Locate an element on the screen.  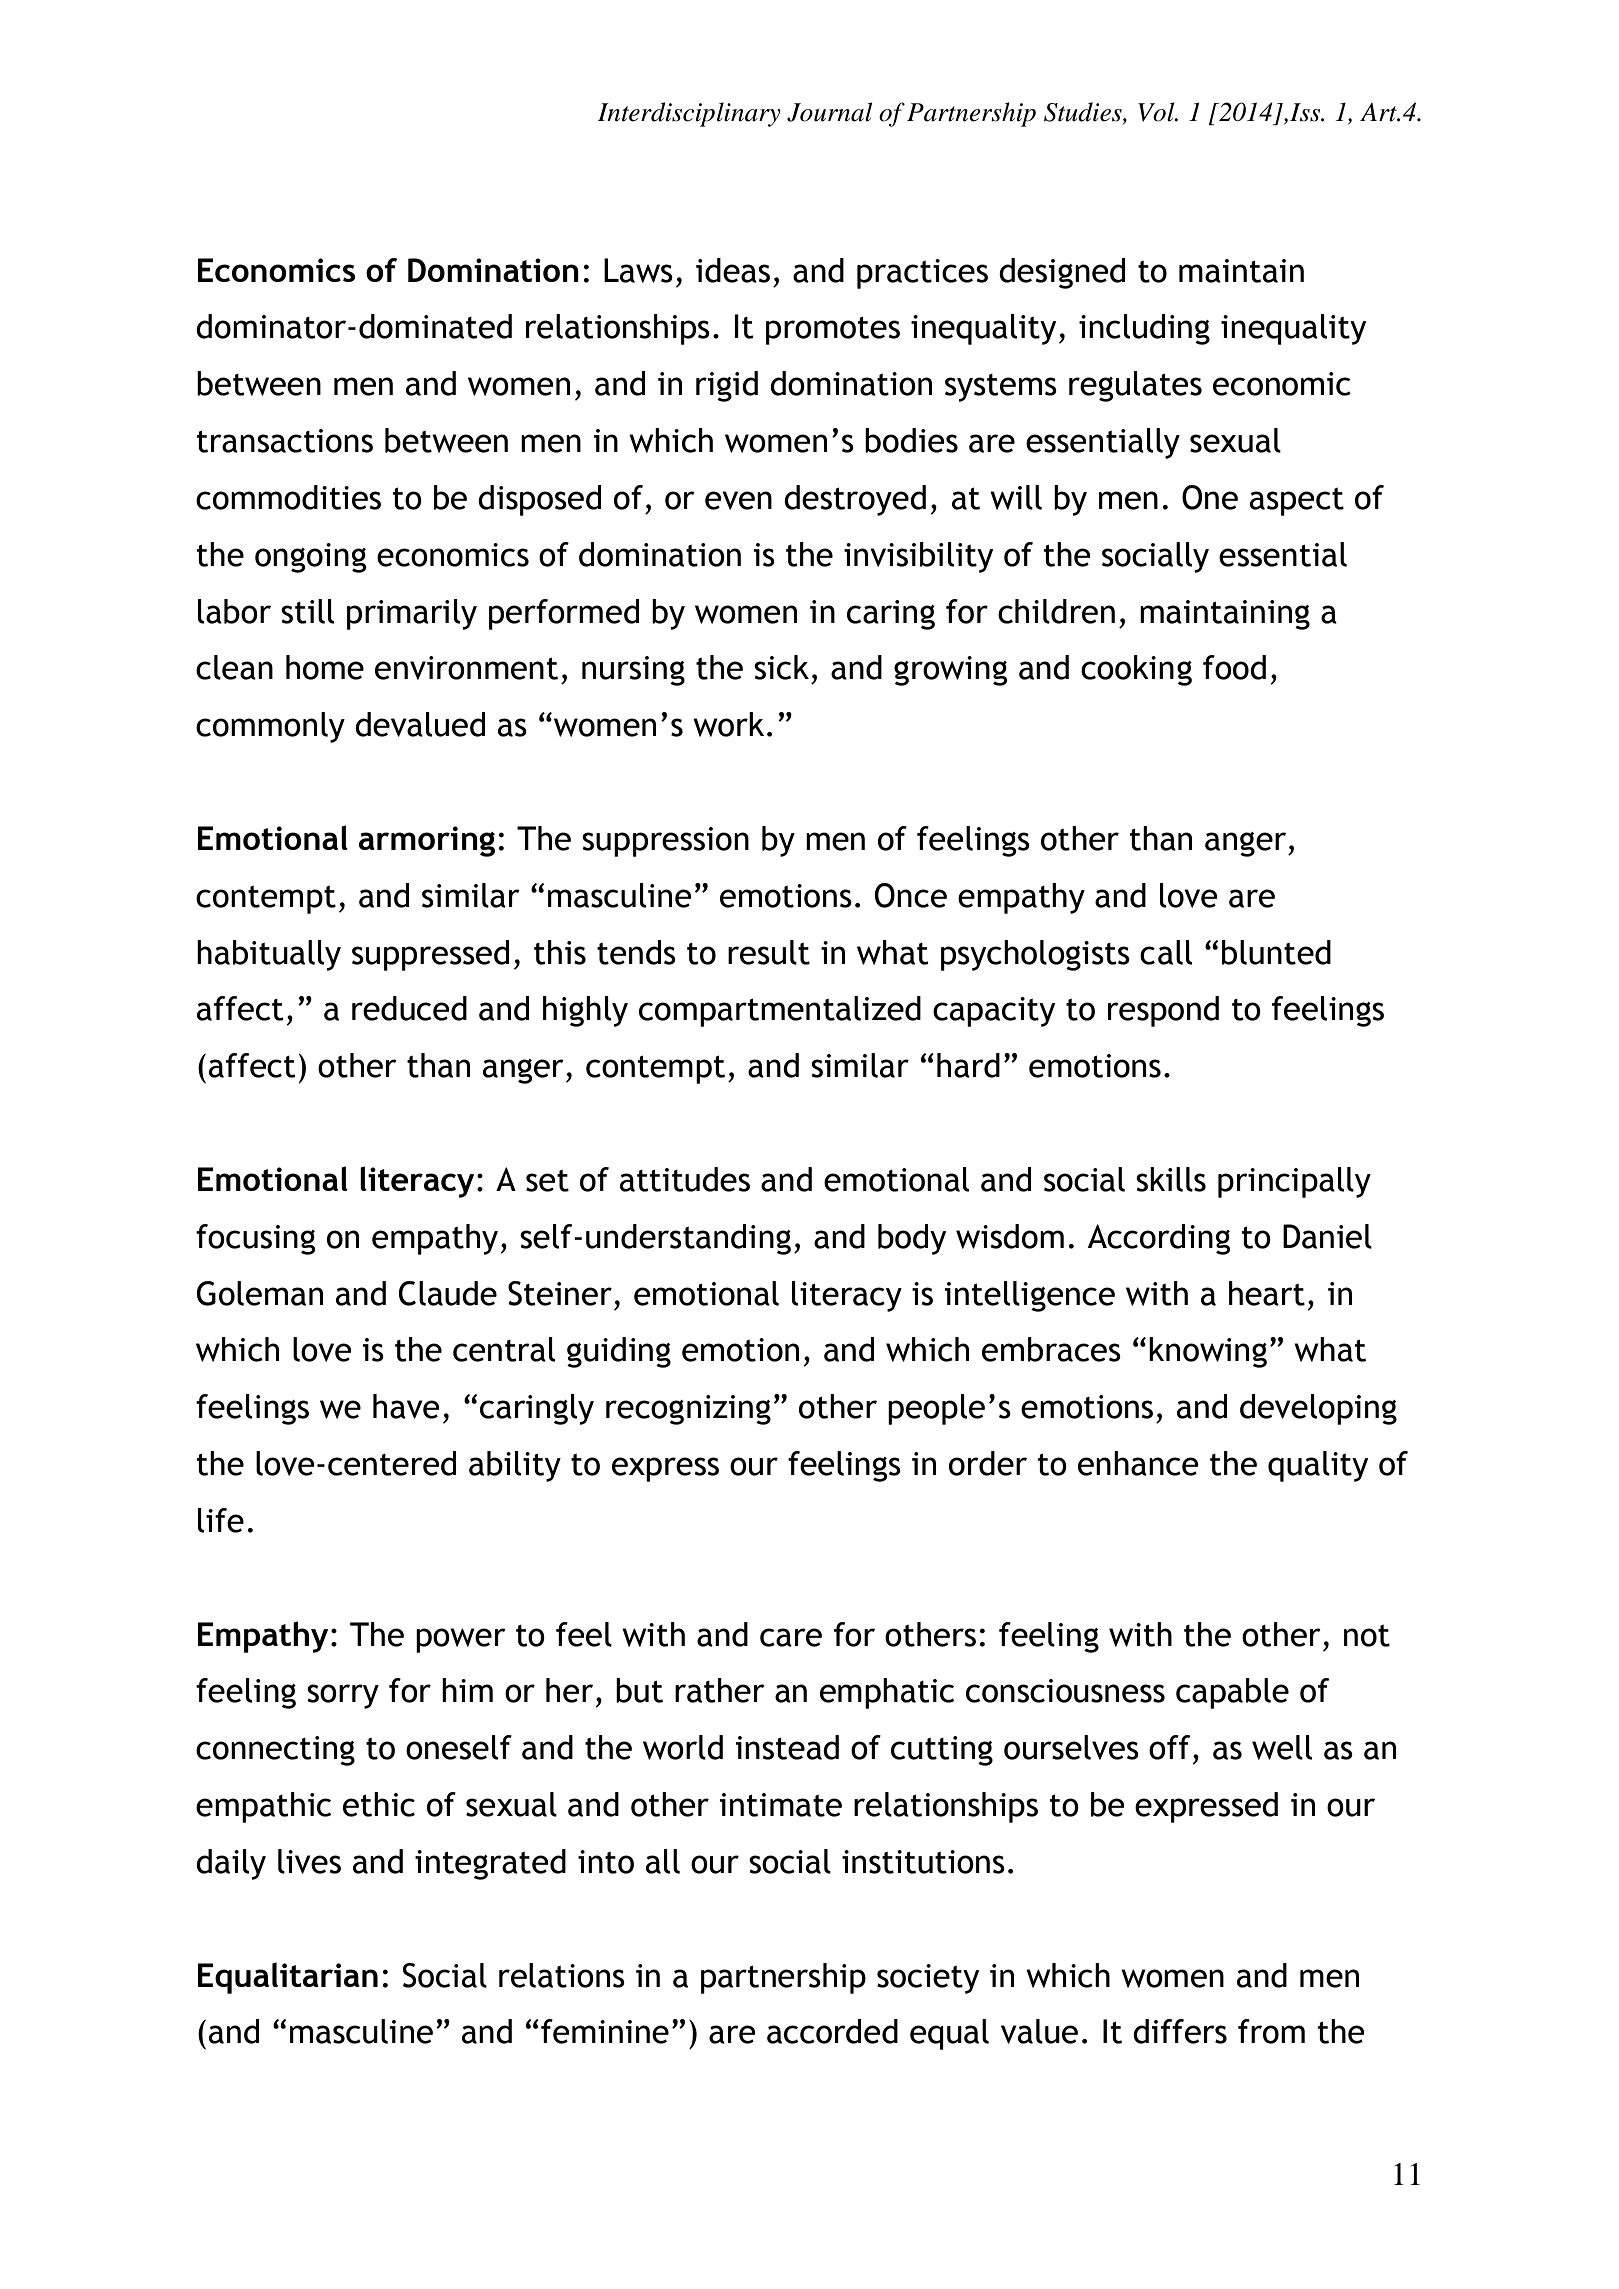
still is located at coordinates (307, 611).
